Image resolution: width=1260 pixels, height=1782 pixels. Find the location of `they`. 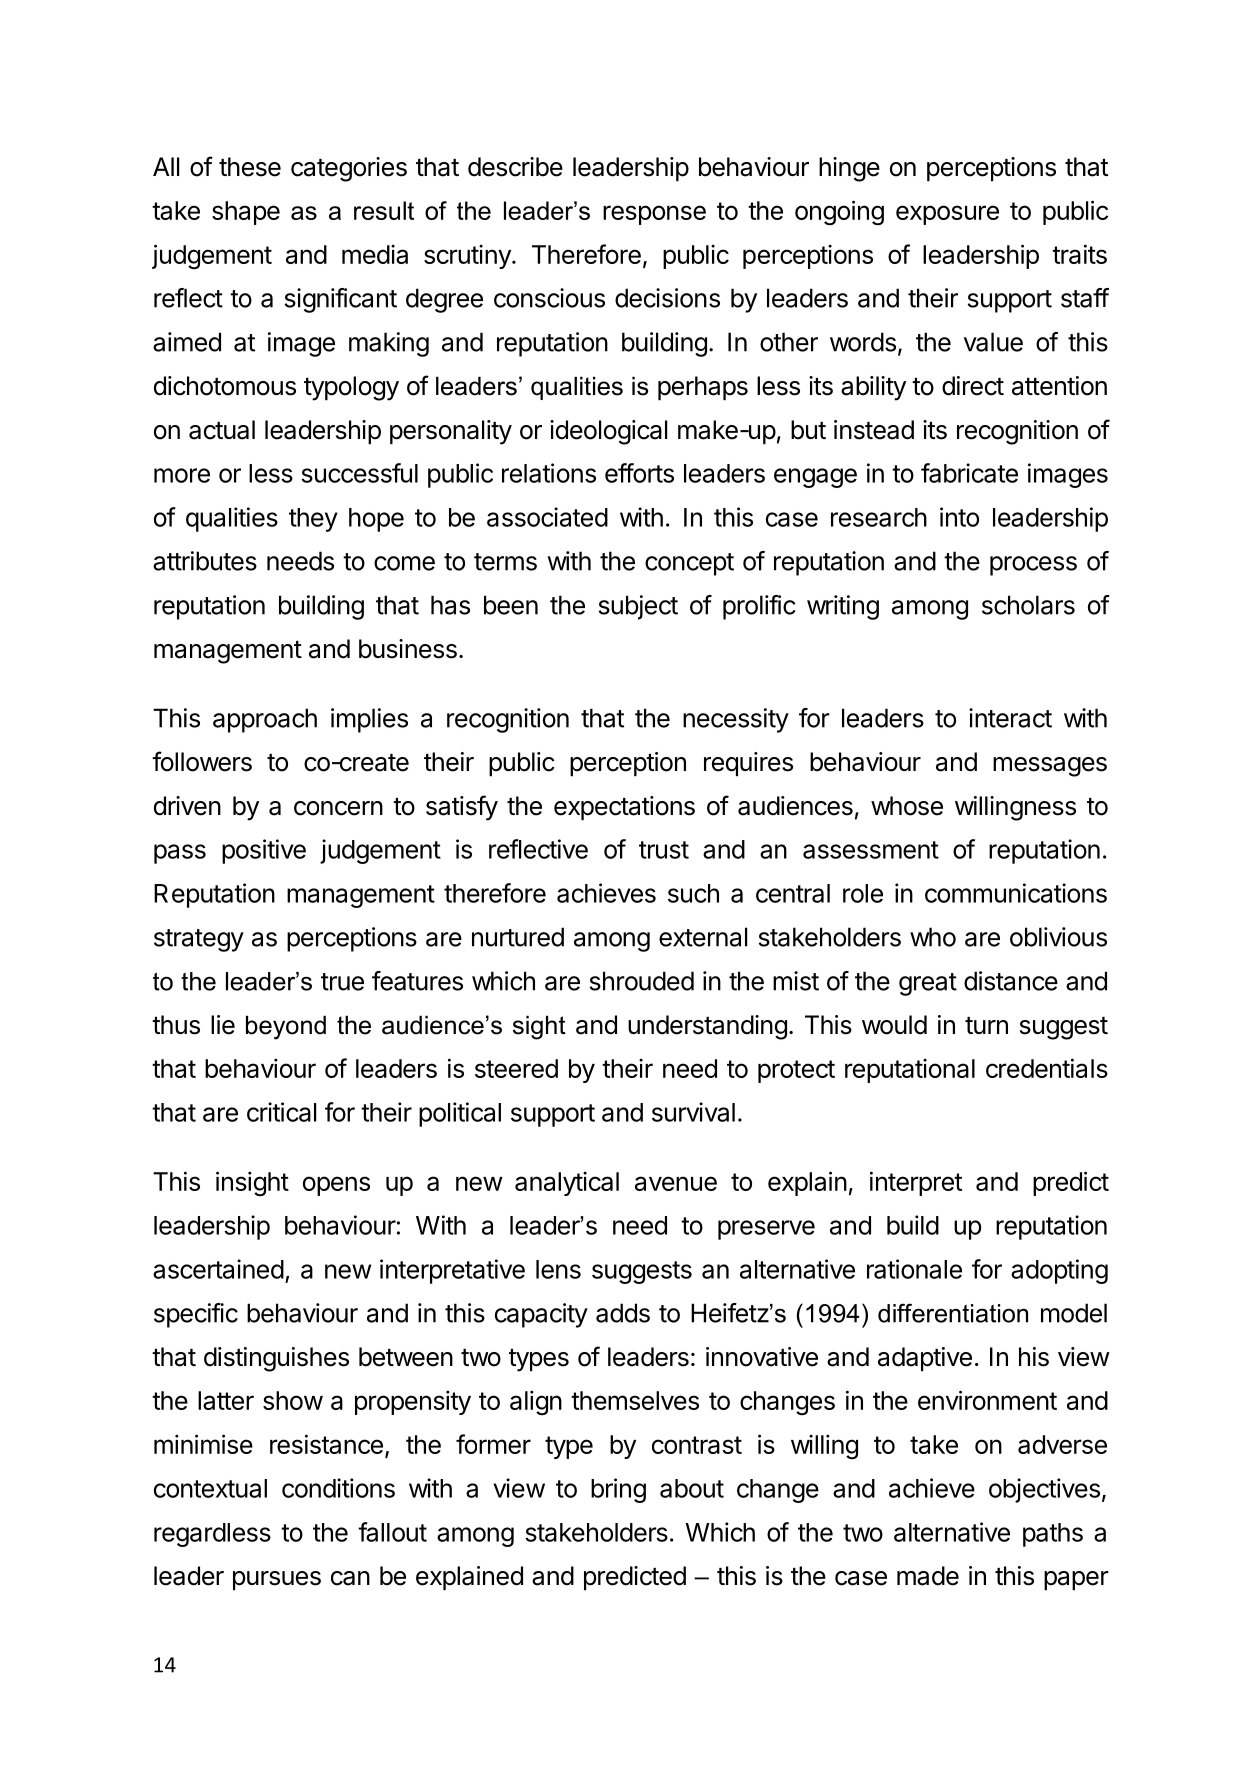

they is located at coordinates (313, 520).
